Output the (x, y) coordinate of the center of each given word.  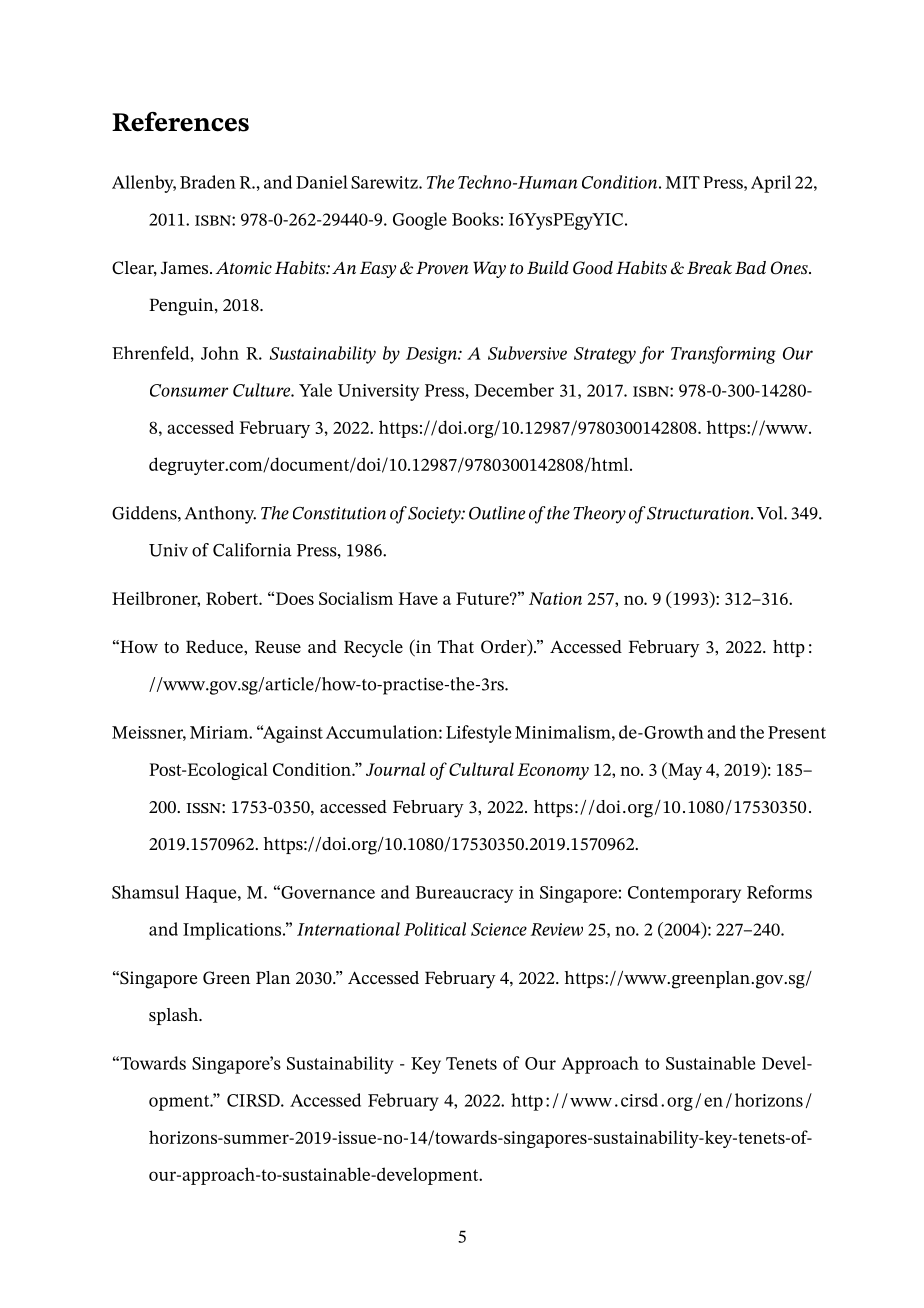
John (220, 353)
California (252, 550)
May (684, 771)
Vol (771, 513)
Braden (208, 182)
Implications (233, 931)
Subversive (527, 353)
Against (291, 734)
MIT (683, 182)
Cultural (481, 769)
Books (475, 219)
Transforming (723, 355)
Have (418, 598)
